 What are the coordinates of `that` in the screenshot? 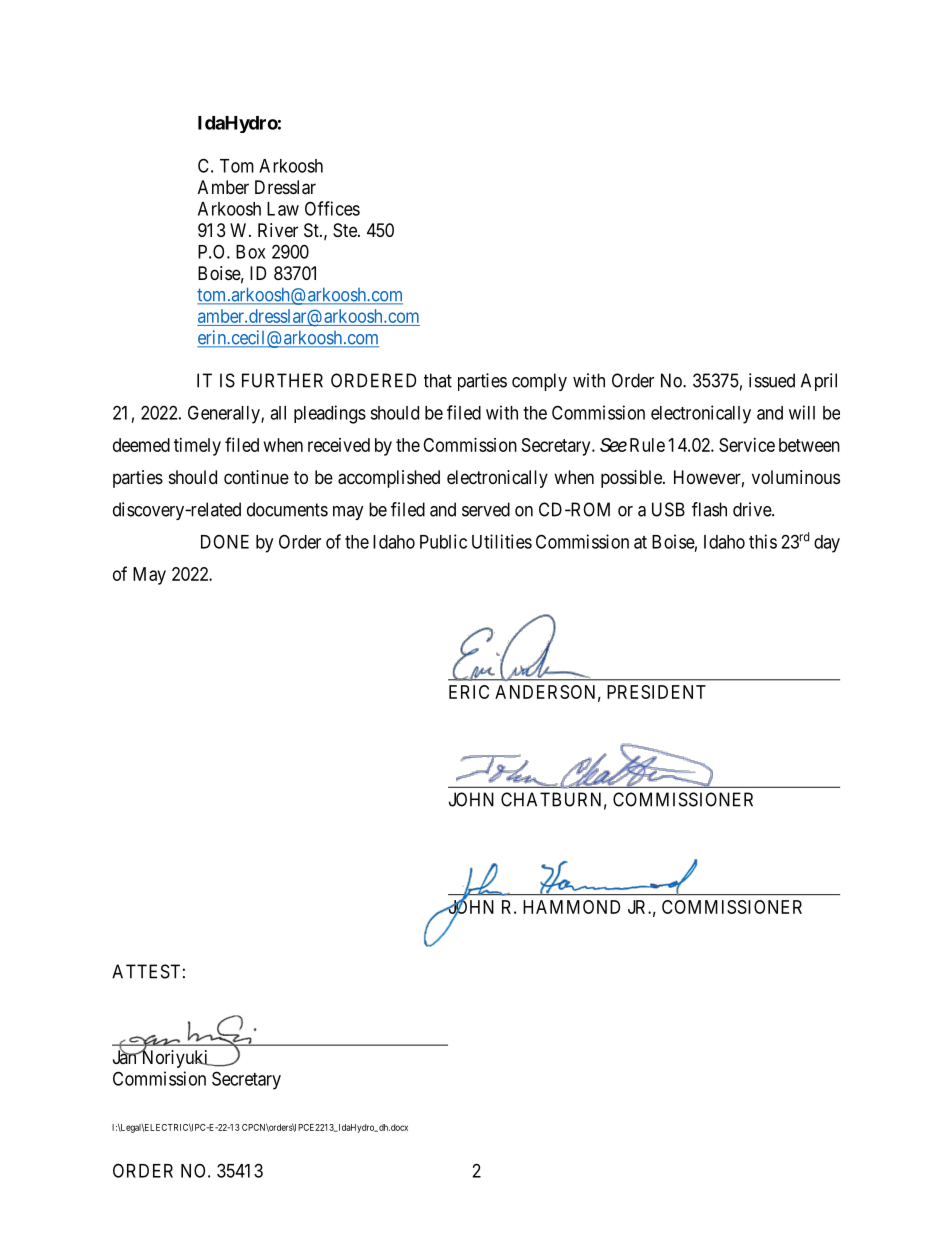 It's located at (438, 380).
